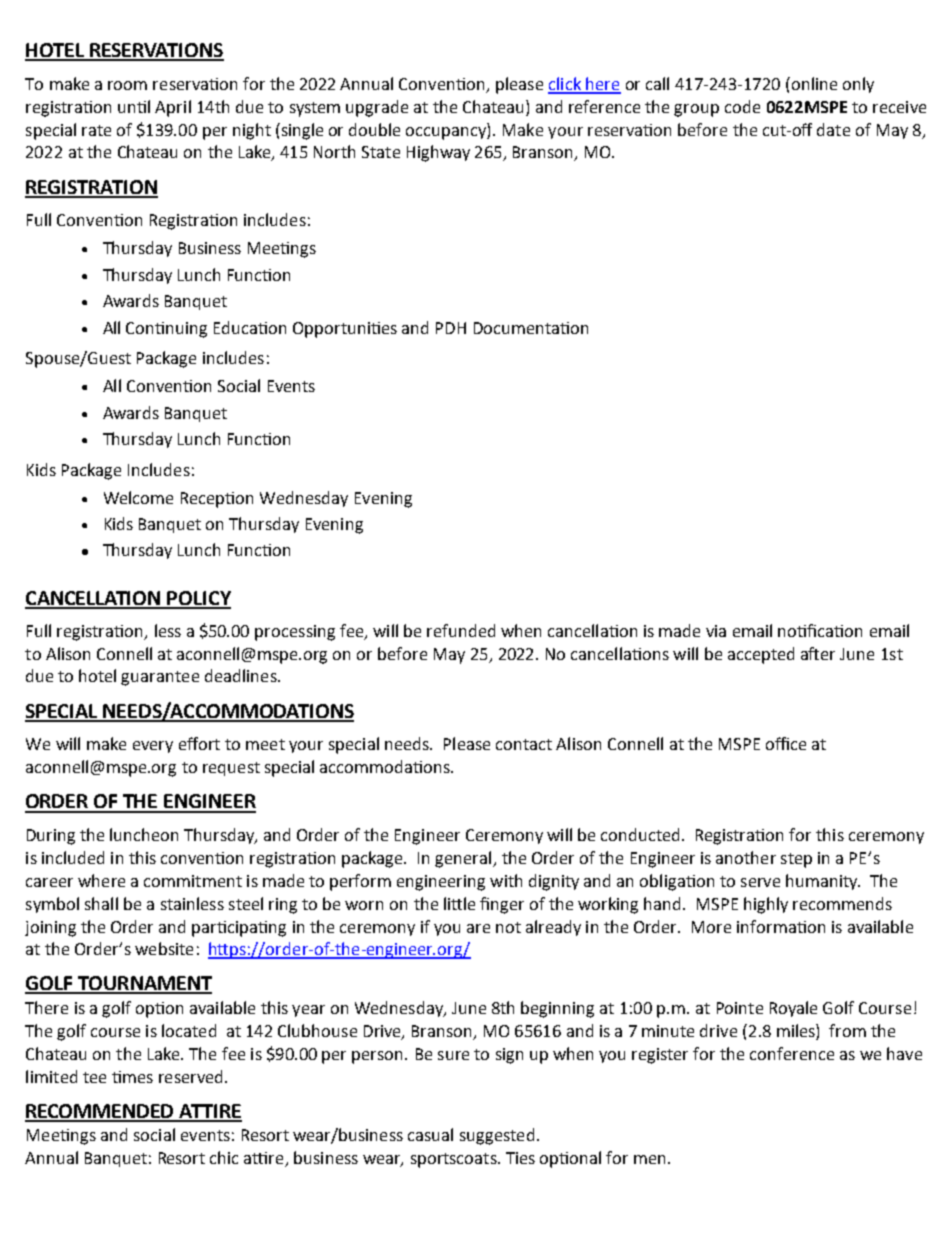 The height and width of the image is (1233, 952). Describe the element at coordinates (464, 859) in the image. I see `general` at that location.
